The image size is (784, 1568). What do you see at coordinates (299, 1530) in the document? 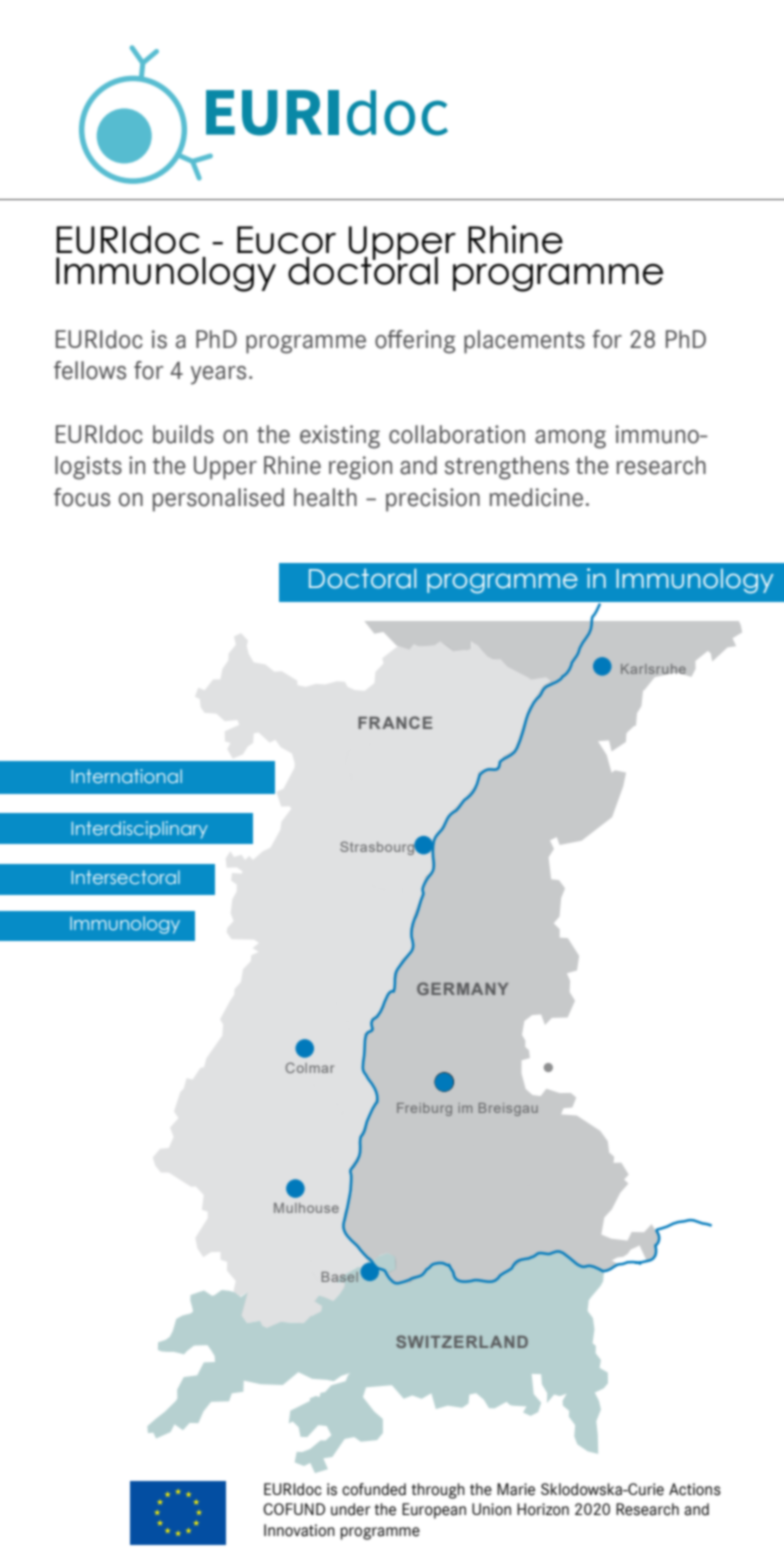
I see `Innovation` at bounding box center [299, 1530].
